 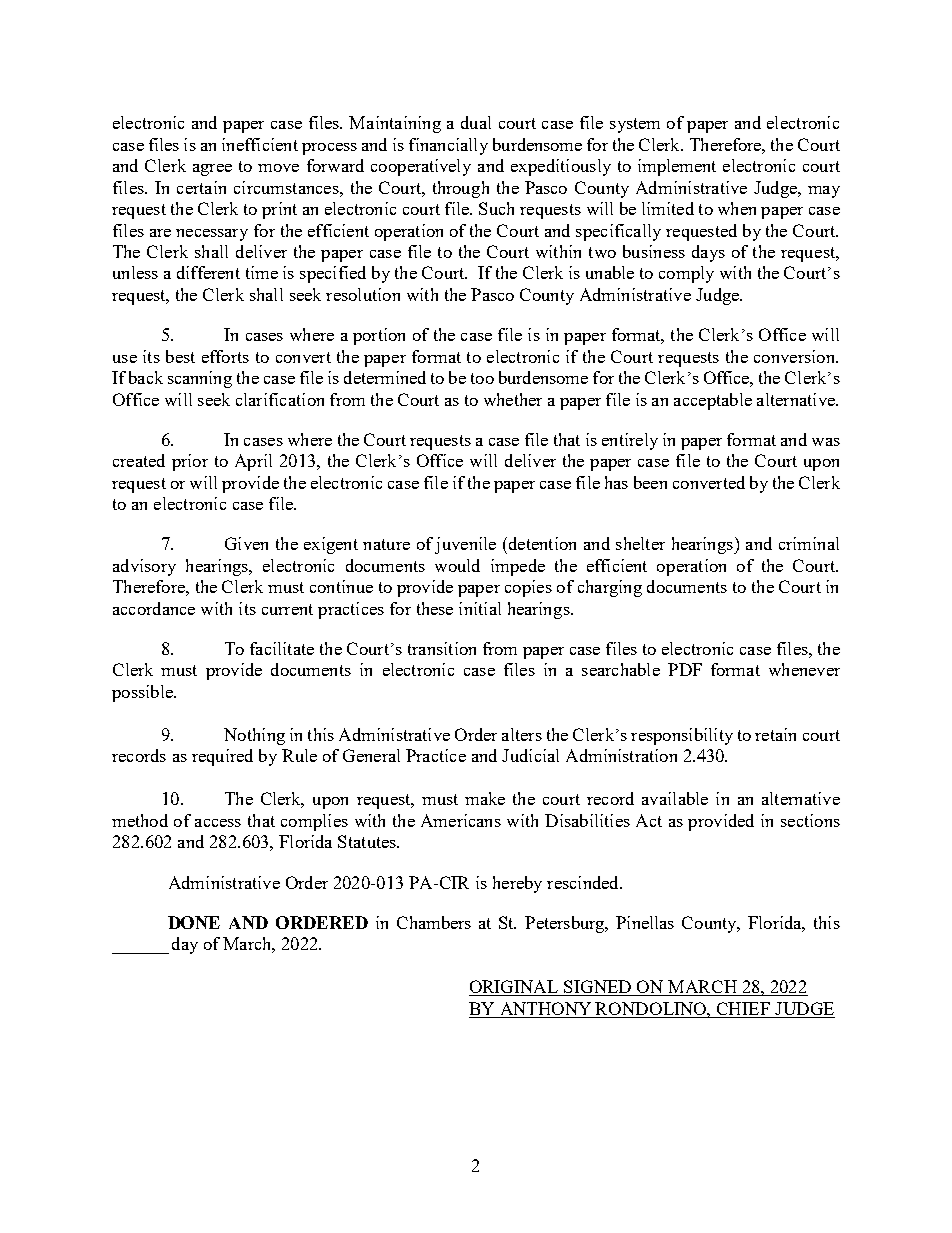 What do you see at coordinates (222, 757) in the screenshot?
I see `required` at bounding box center [222, 757].
